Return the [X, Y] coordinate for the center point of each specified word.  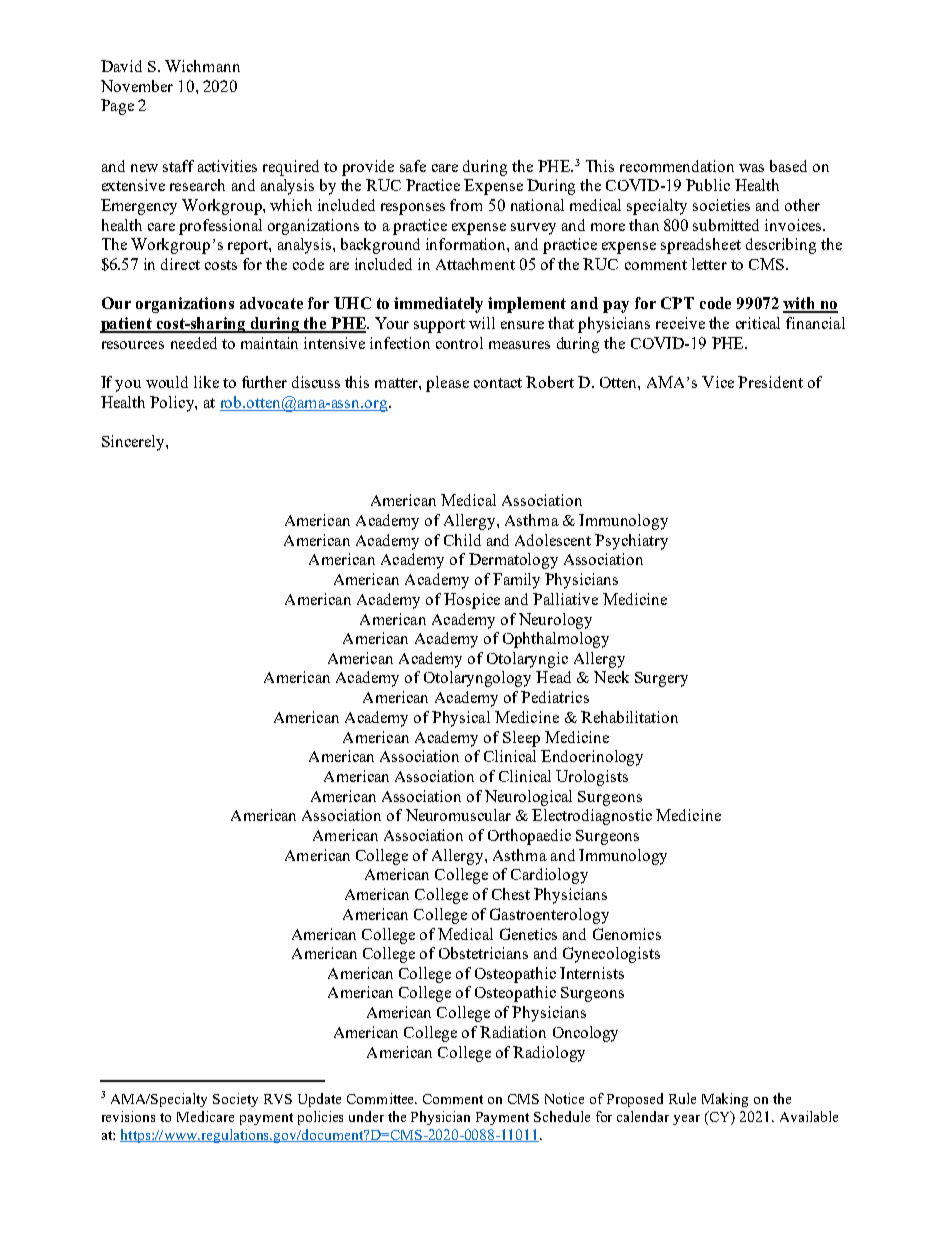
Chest [511, 894]
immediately [438, 305]
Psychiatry [631, 542]
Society [235, 1100]
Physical [461, 719]
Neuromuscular [458, 815]
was [751, 168]
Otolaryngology [477, 679]
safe [413, 166]
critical [758, 323]
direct [180, 264]
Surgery [661, 679]
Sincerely [134, 443]
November [137, 86]
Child [462, 540]
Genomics [627, 934]
